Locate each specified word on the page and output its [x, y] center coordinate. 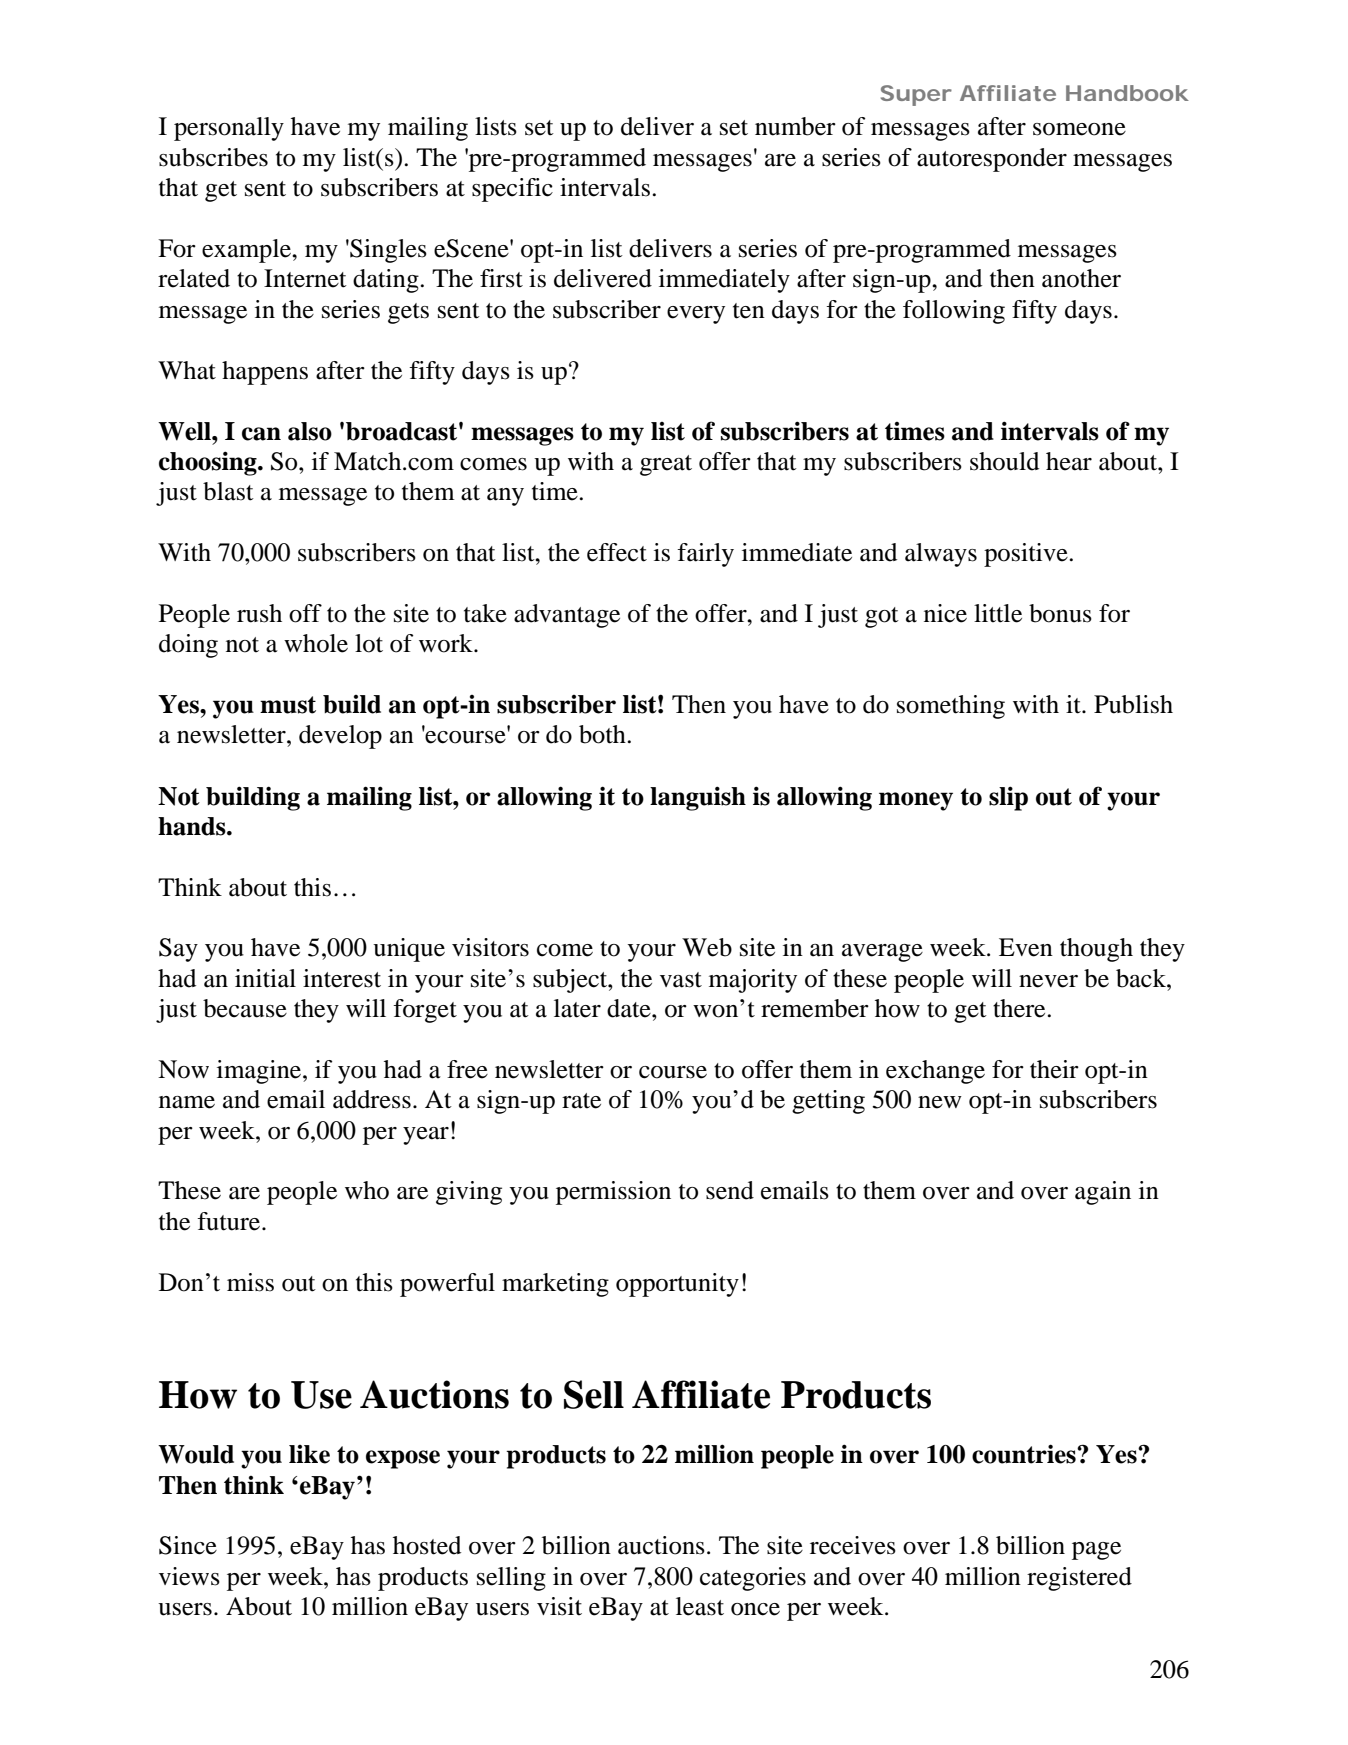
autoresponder [992, 160]
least [700, 1606]
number [795, 126]
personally [229, 129]
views [189, 1576]
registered [1079, 1579]
